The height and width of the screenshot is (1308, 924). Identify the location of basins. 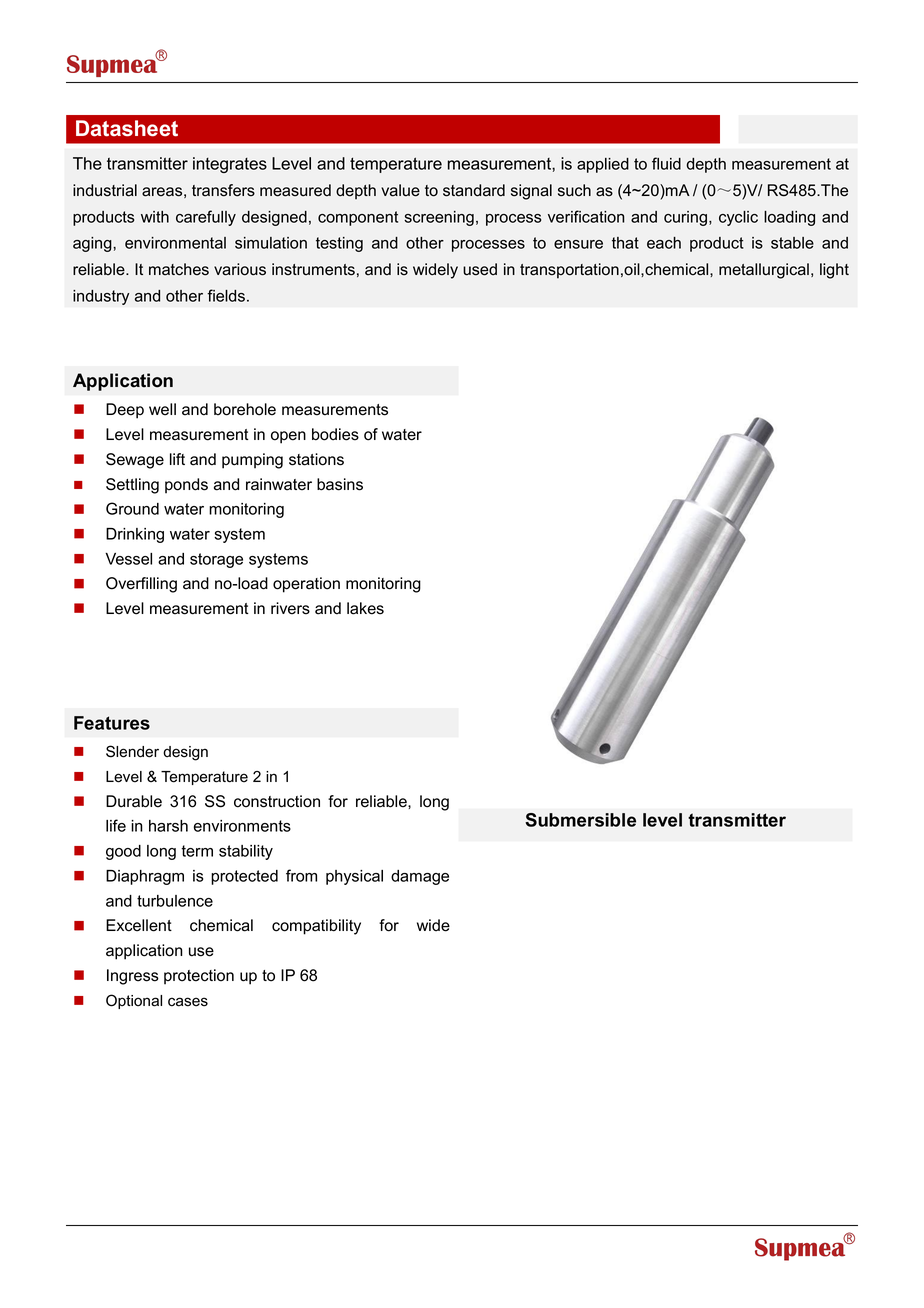
(340, 484).
